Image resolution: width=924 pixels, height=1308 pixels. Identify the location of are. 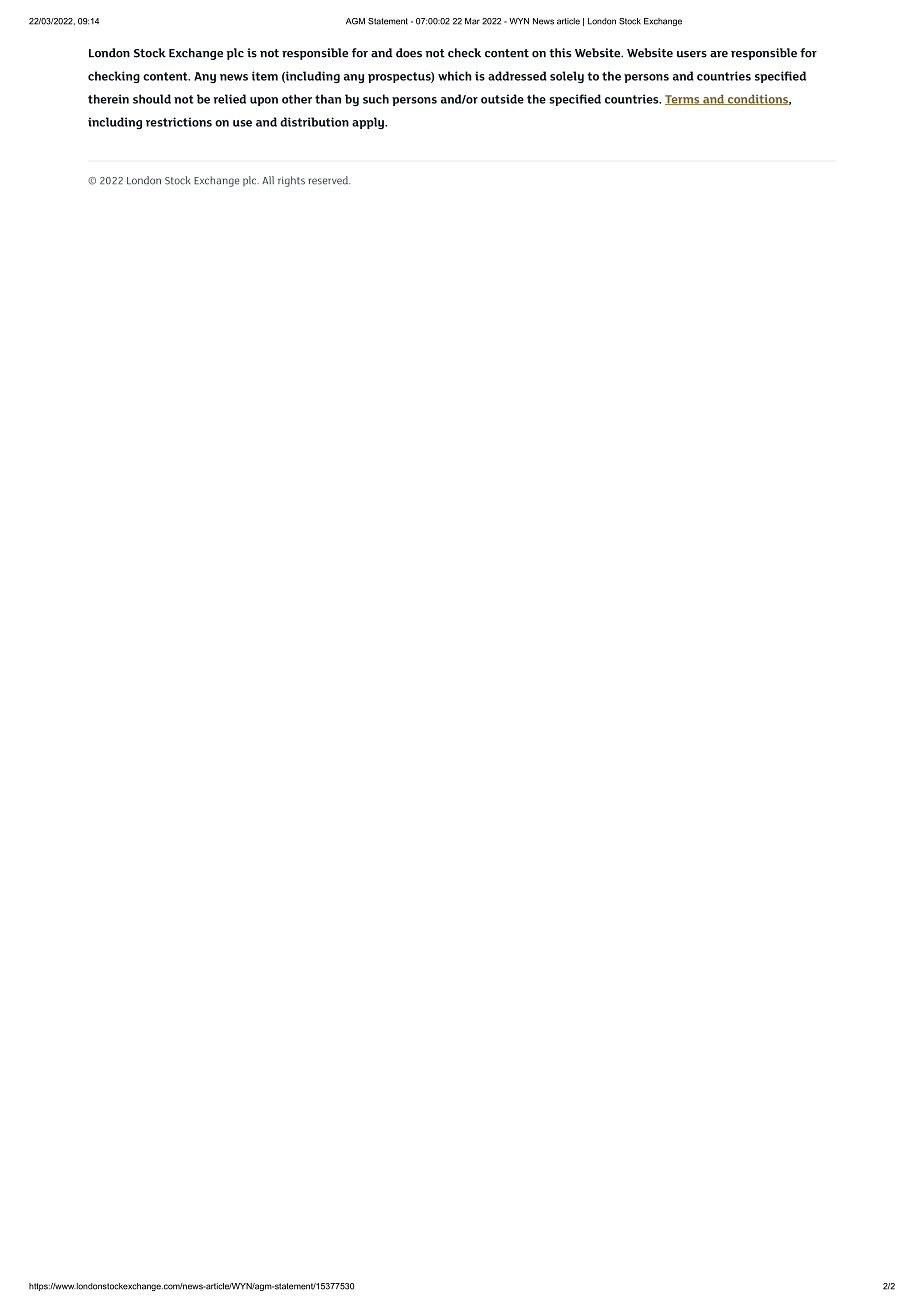
(719, 54).
